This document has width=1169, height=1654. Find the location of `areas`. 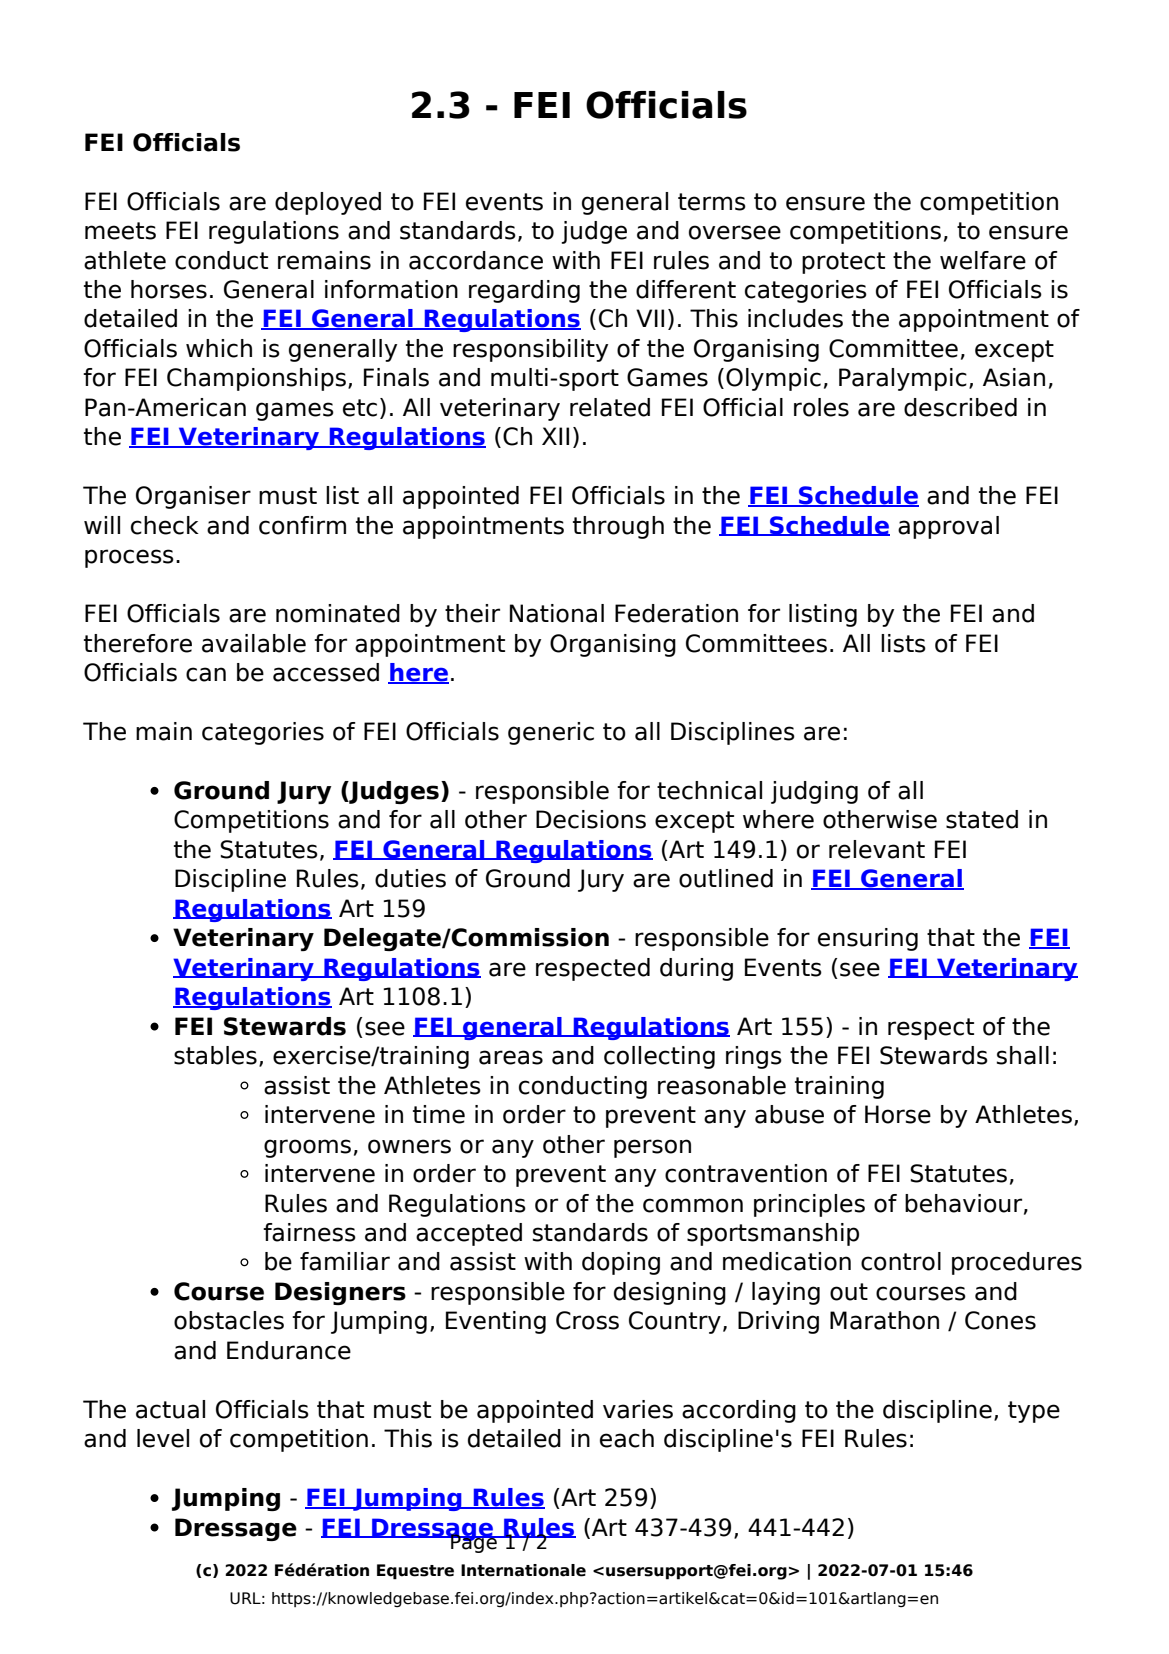

areas is located at coordinates (511, 1057).
